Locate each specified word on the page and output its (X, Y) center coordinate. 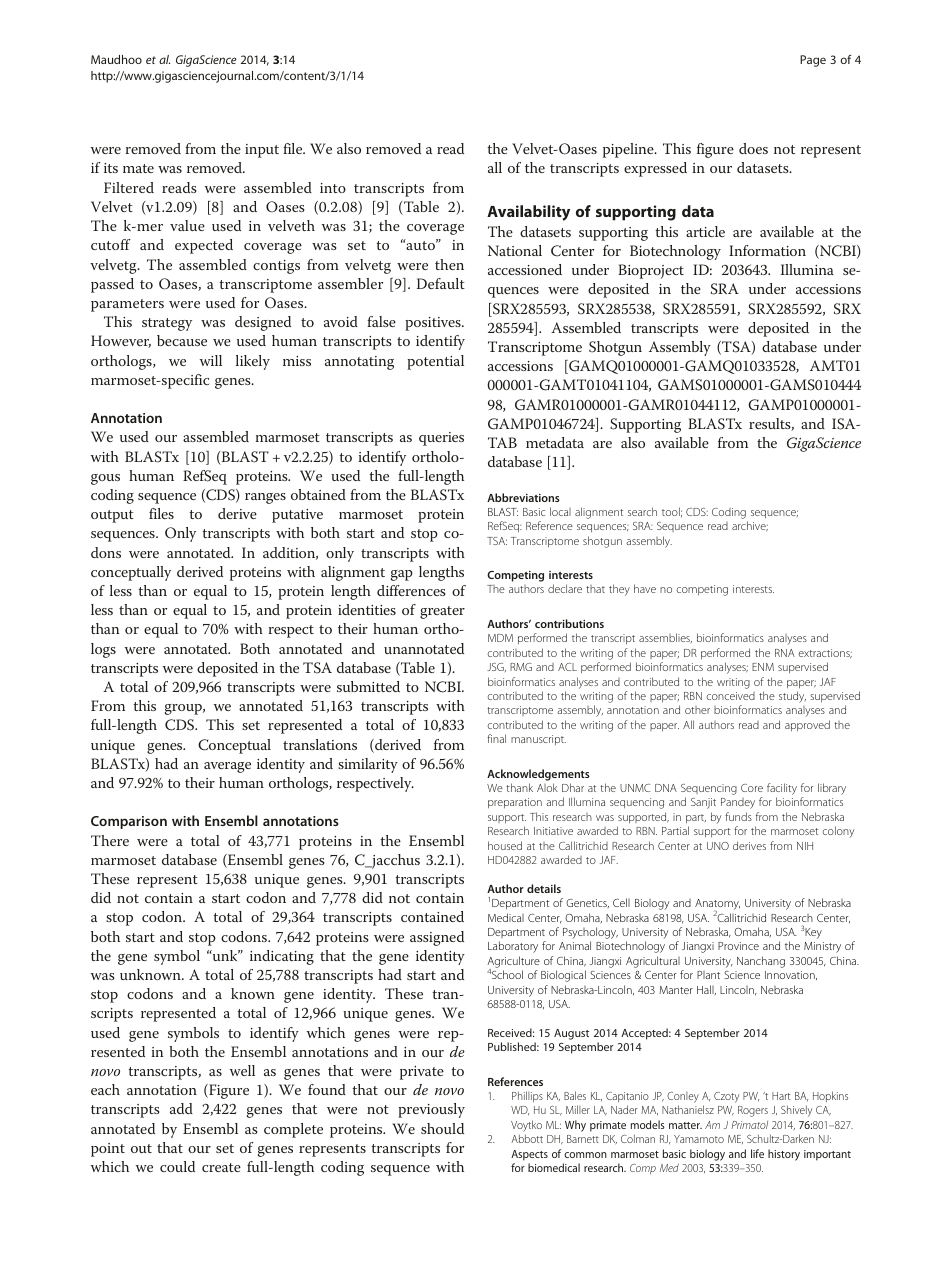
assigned (437, 938)
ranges (265, 498)
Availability (528, 213)
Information (767, 250)
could (177, 1166)
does (753, 148)
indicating (282, 957)
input (262, 151)
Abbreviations (523, 497)
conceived (731, 696)
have (645, 588)
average (227, 767)
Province (738, 946)
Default (441, 283)
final (496, 738)
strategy (167, 324)
